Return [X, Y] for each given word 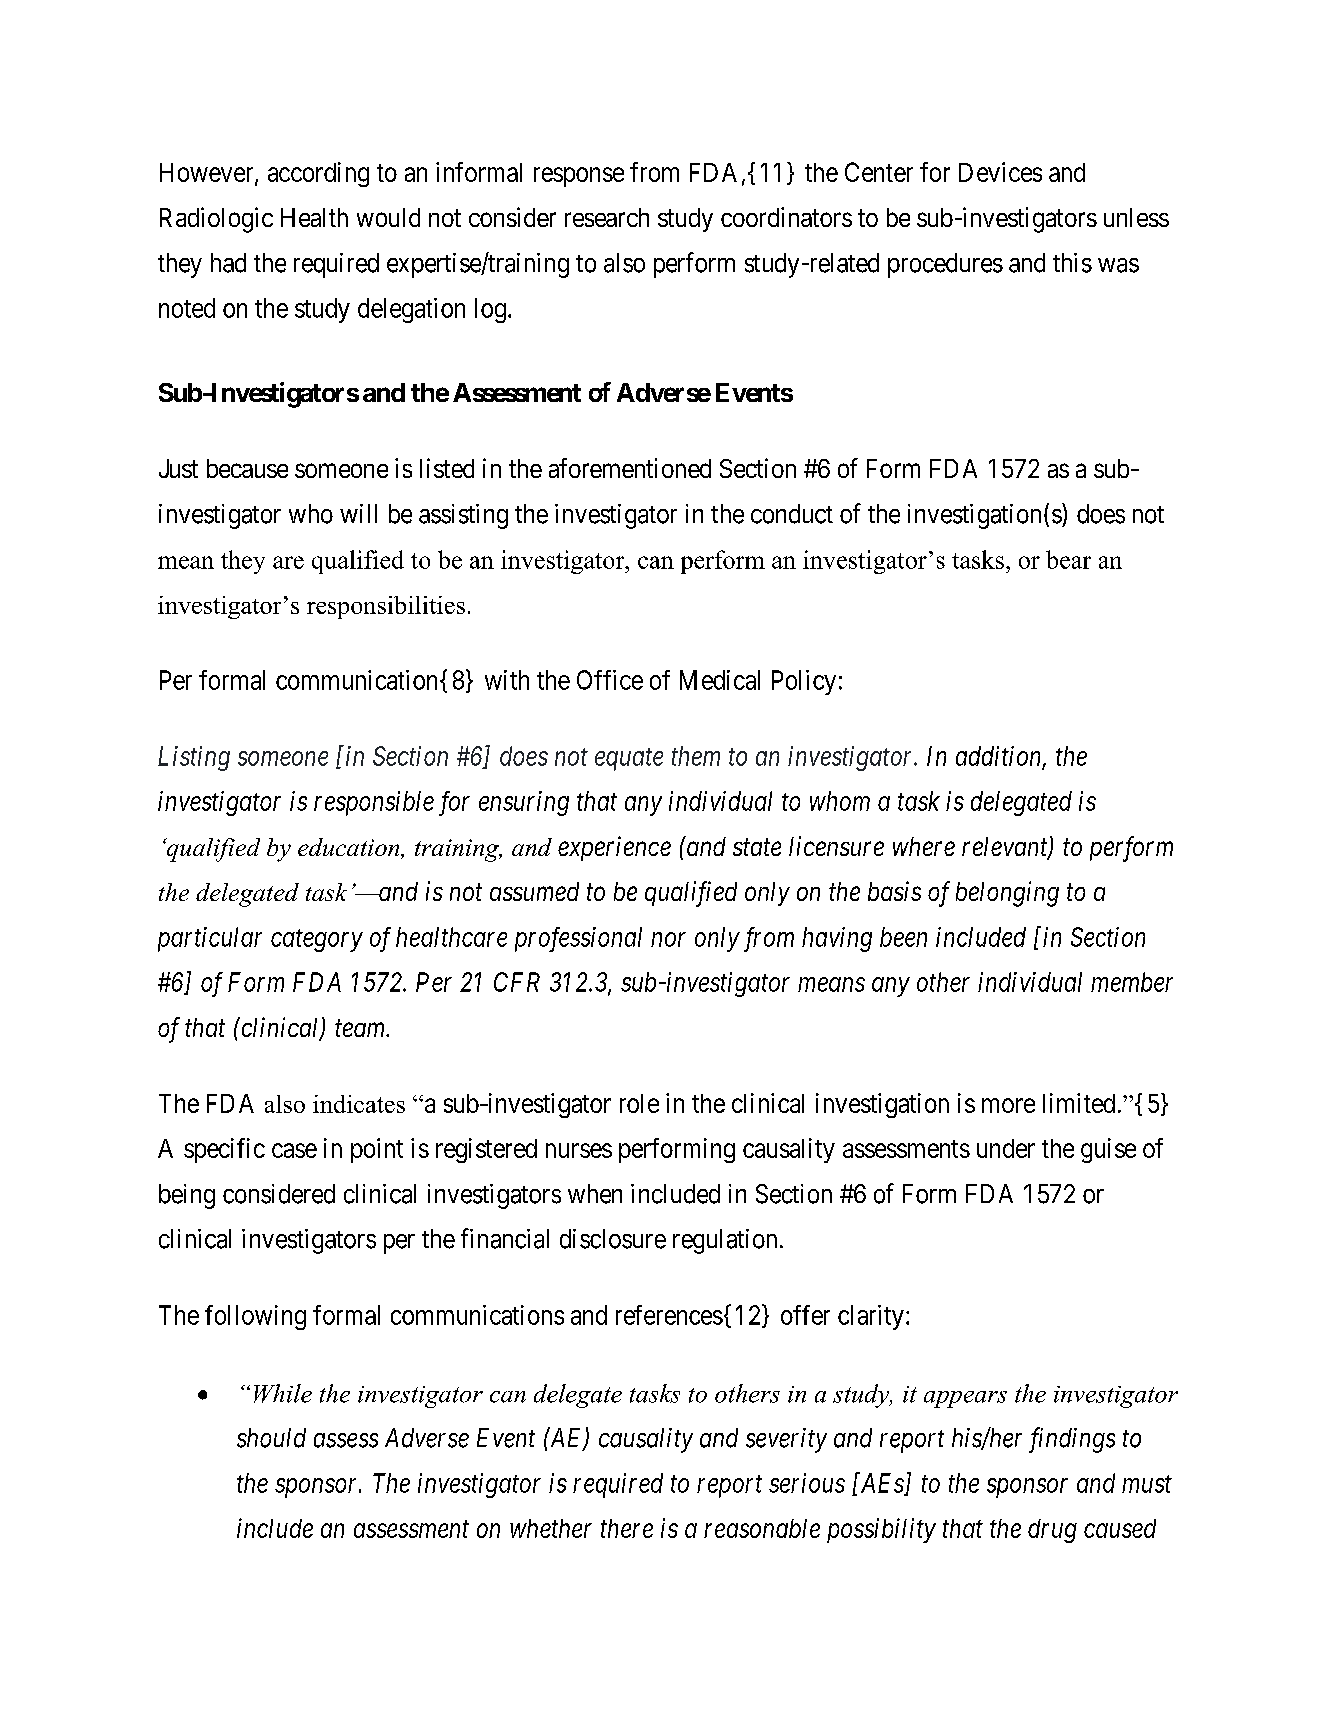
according [318, 174]
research [607, 217]
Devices [1000, 172]
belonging [1007, 894]
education [350, 848]
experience [614, 848]
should [271, 1438]
